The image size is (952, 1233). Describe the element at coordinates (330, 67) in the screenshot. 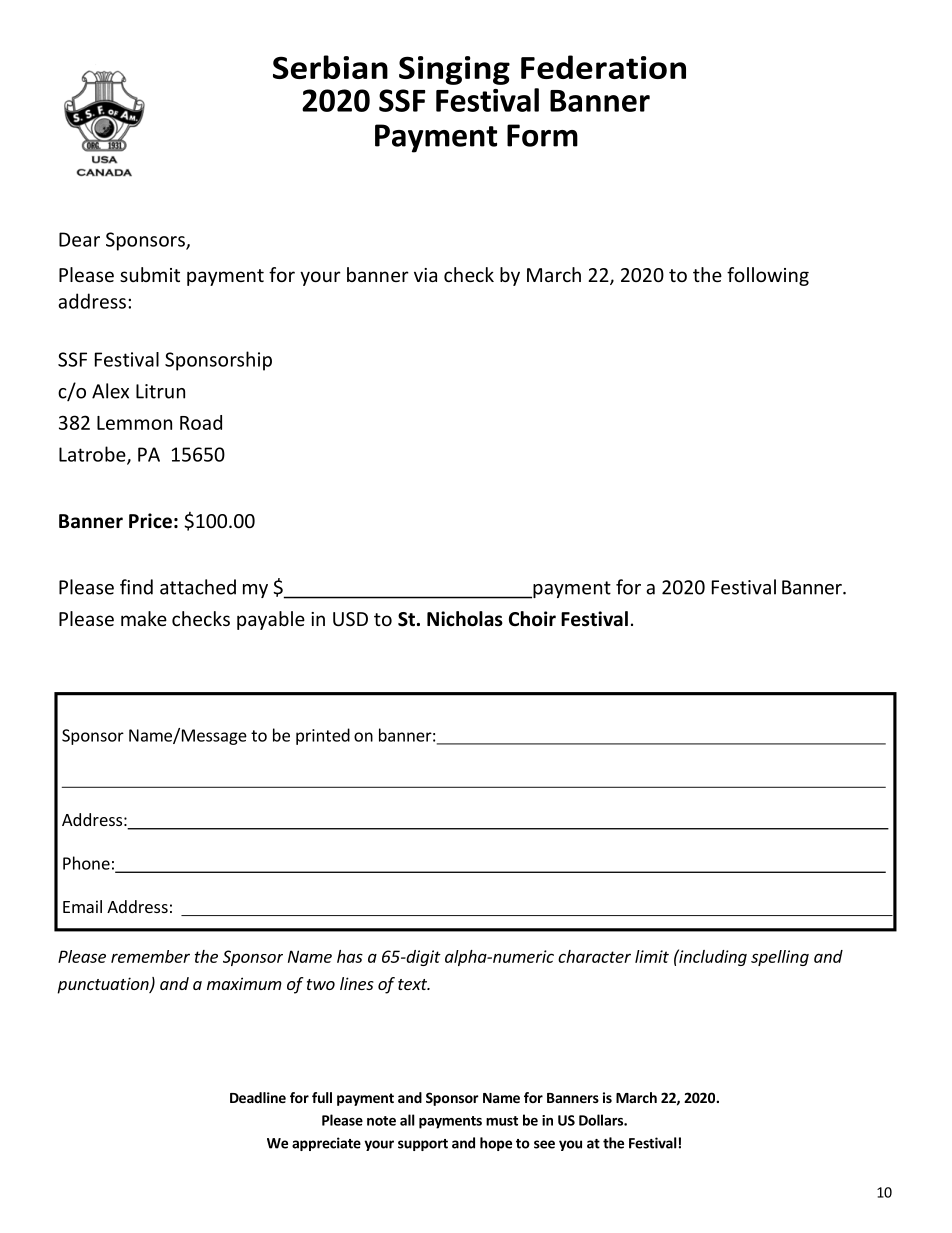

I see `Serbian` at that location.
